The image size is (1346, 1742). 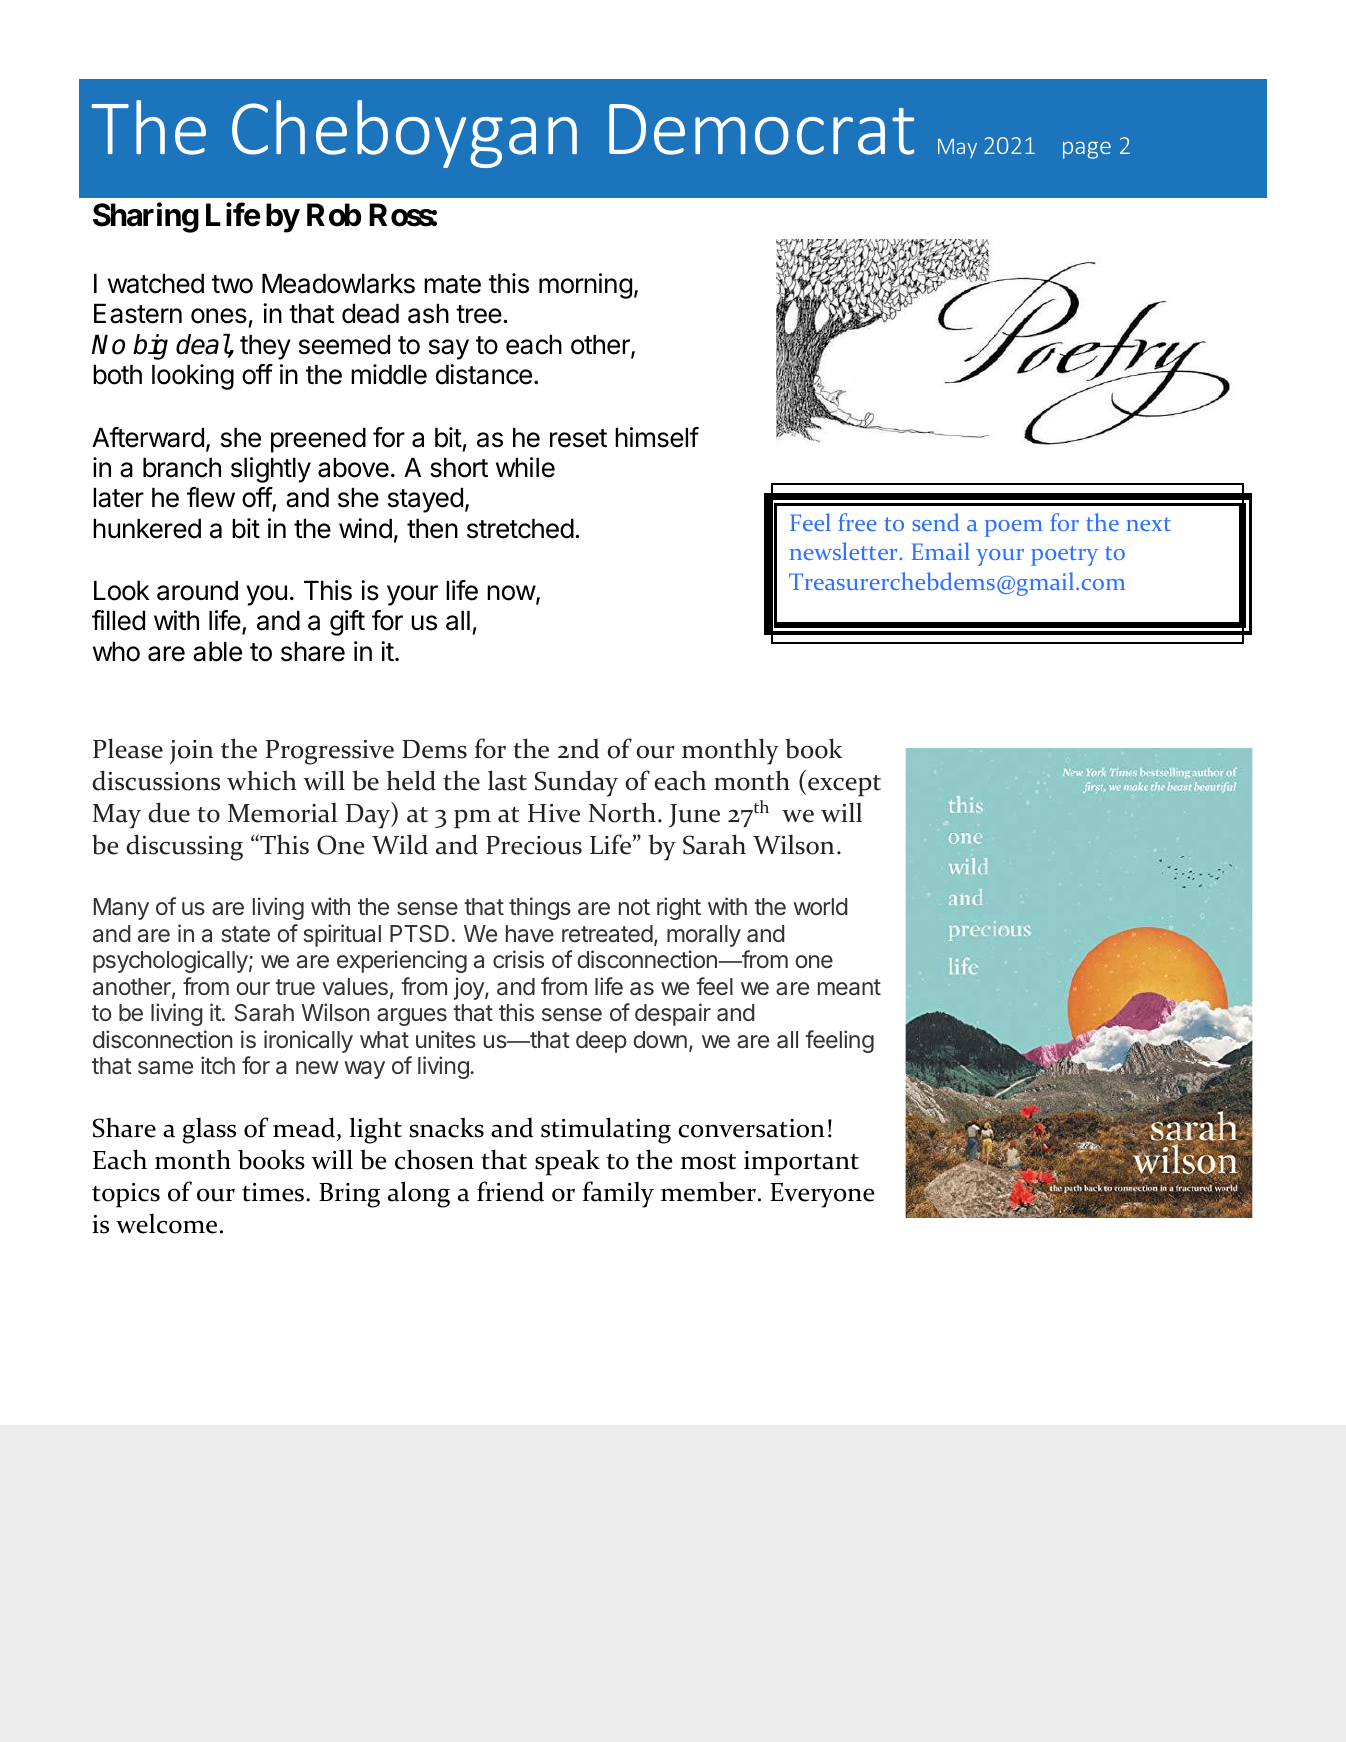 What do you see at coordinates (618, 1194) in the document?
I see `family` at bounding box center [618, 1194].
